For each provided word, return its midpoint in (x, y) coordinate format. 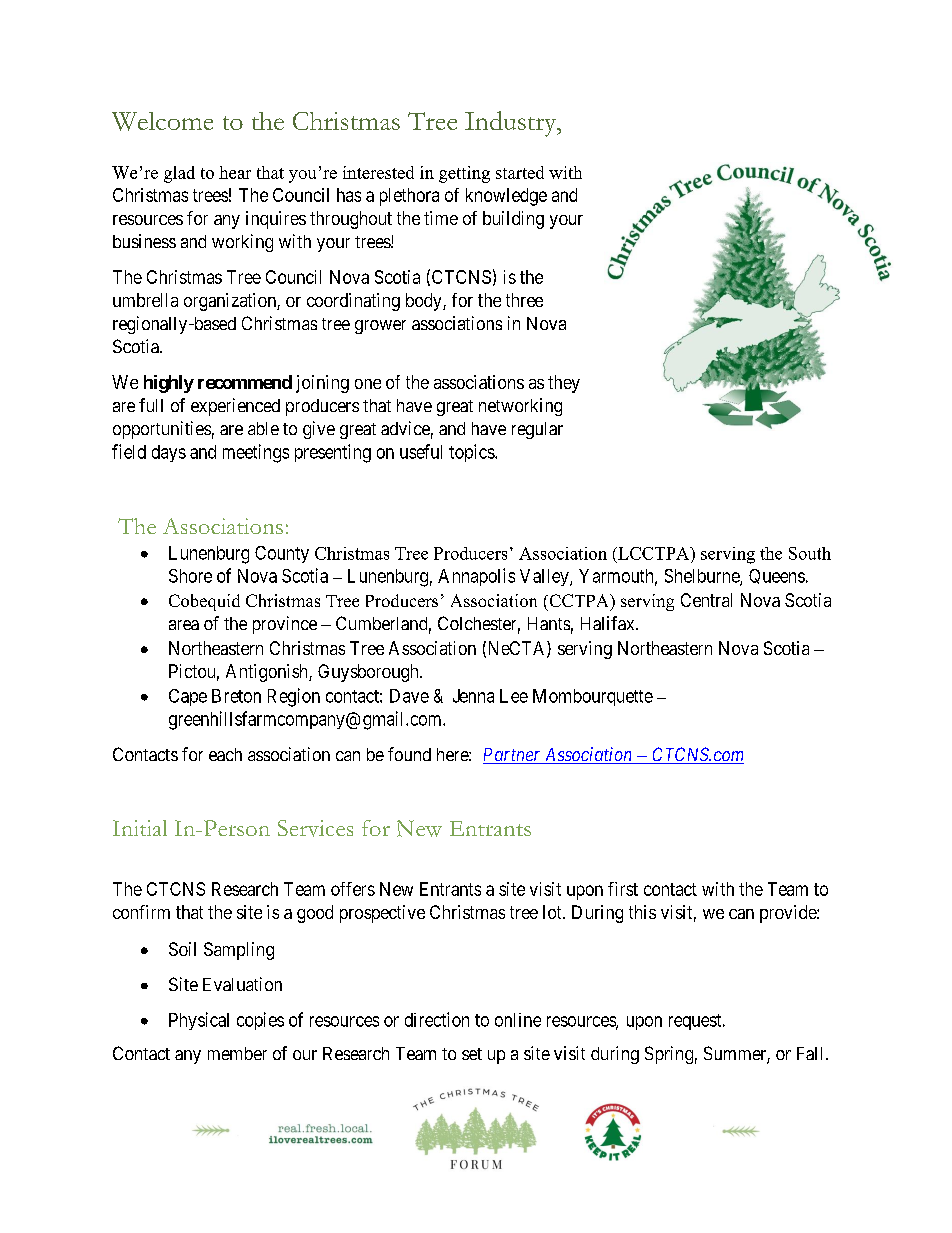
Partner (513, 756)
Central (706, 600)
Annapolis (476, 577)
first (623, 889)
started (520, 172)
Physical (199, 1021)
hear (235, 172)
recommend (245, 382)
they (564, 384)
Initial (140, 828)
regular (537, 430)
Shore (190, 576)
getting (464, 174)
